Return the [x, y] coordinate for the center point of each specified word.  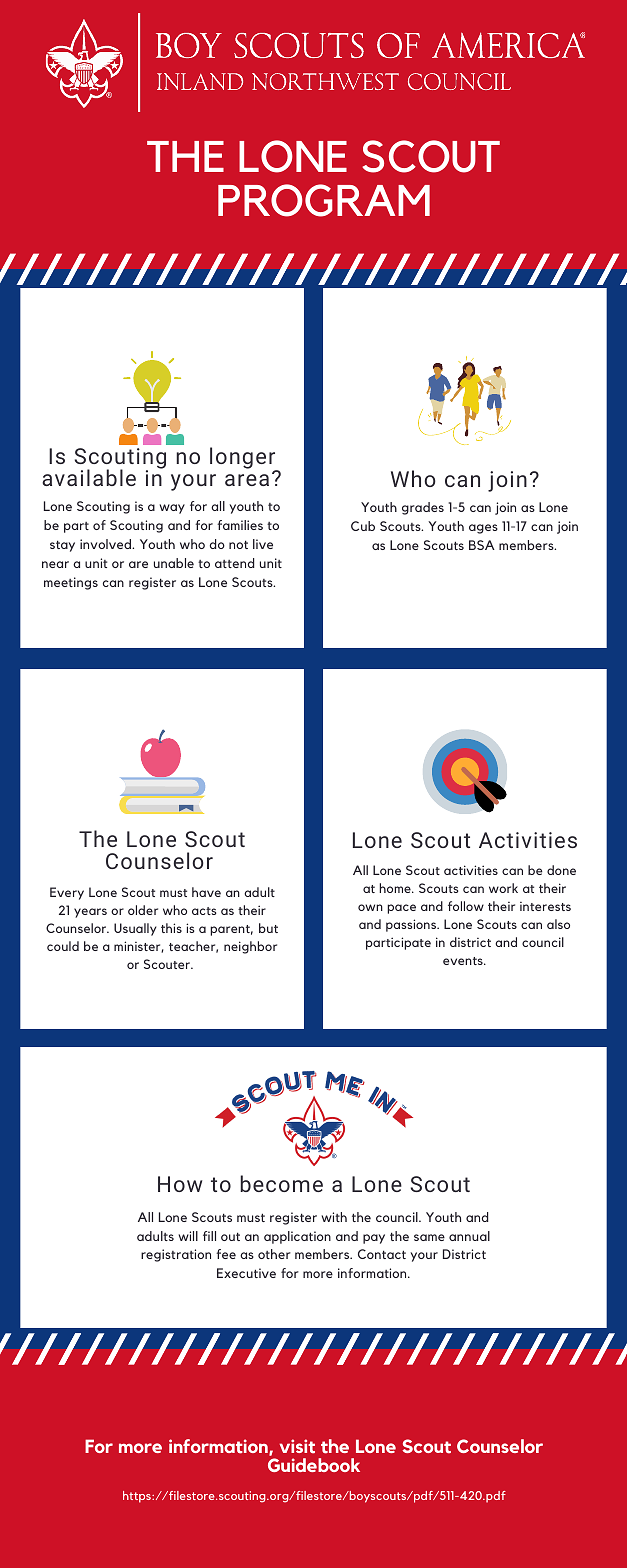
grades [423, 508]
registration [176, 1255]
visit [297, 1446]
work [503, 888]
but [268, 928]
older [143, 910]
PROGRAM [324, 200]
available [89, 477]
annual [469, 1236]
